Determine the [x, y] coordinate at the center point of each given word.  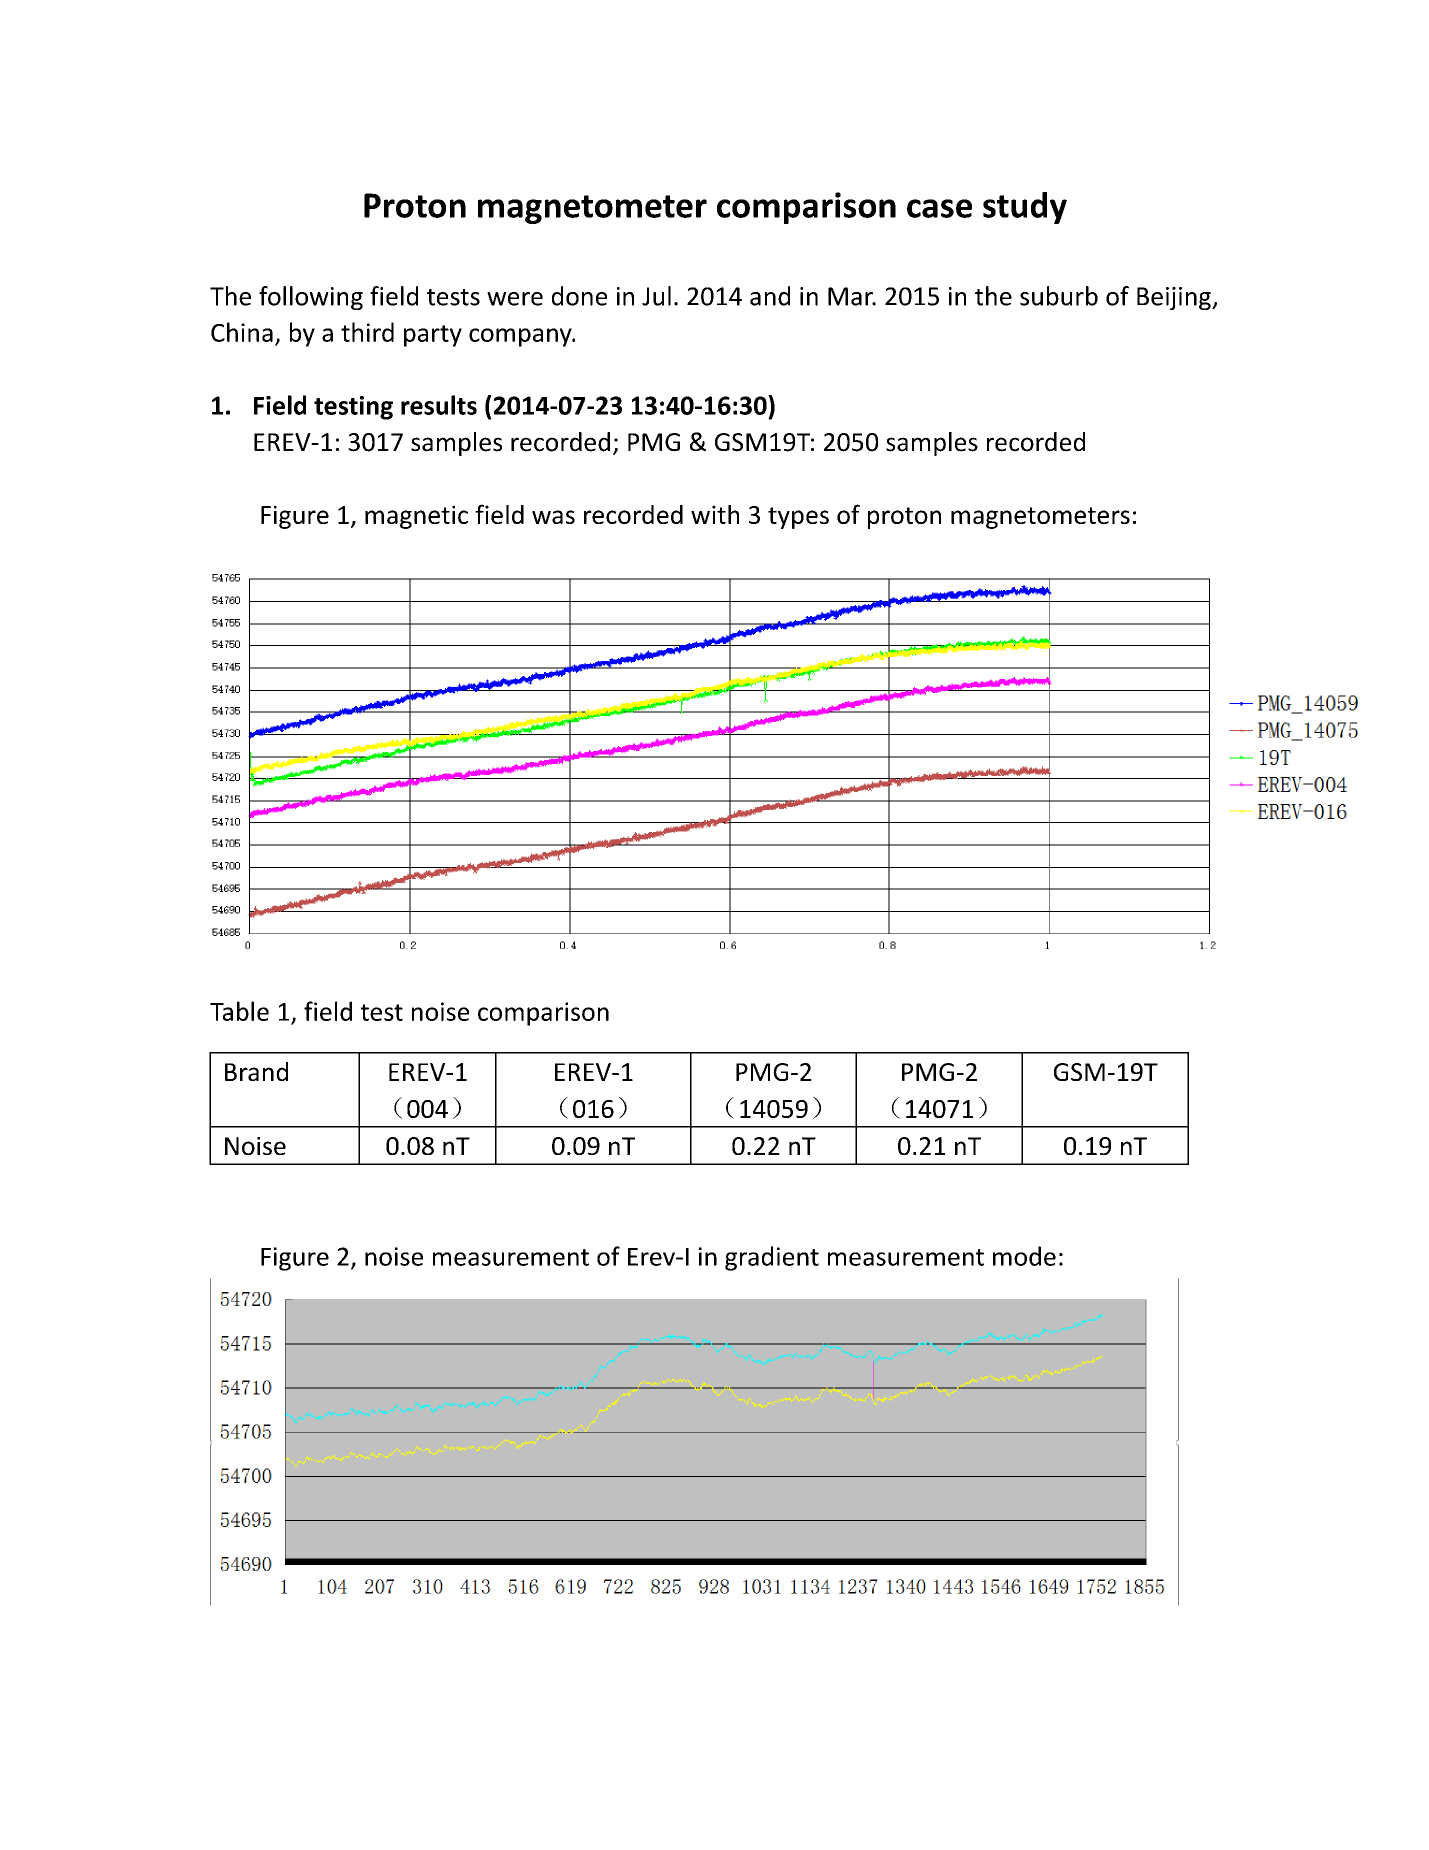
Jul [656, 296]
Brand [256, 1071]
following [311, 298]
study [1025, 208]
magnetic [416, 517]
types [798, 518]
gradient [772, 1258]
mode [1024, 1256]
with [715, 514]
